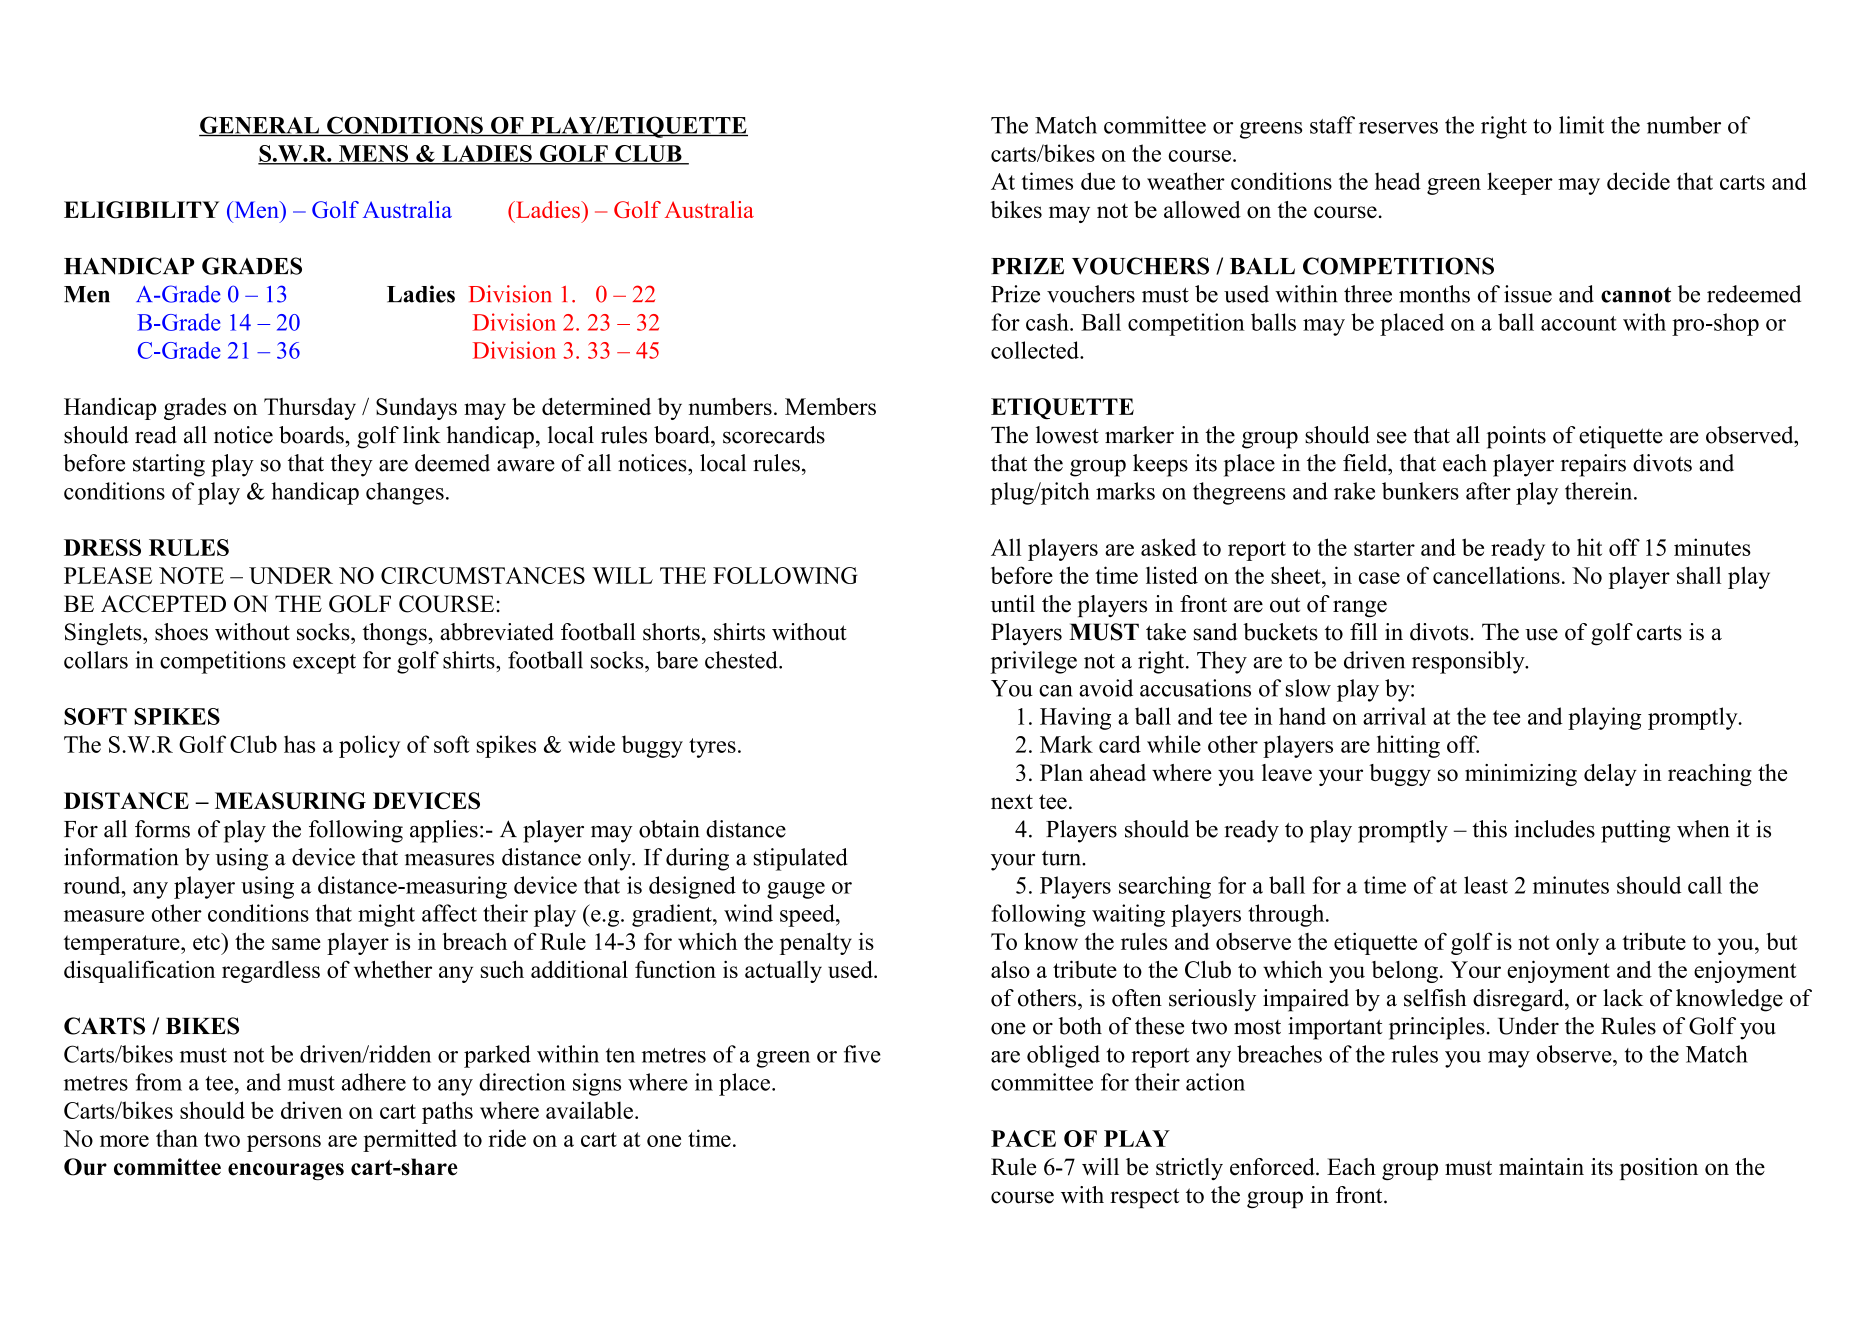  What do you see at coordinates (286, 1171) in the page?
I see `encourages` at bounding box center [286, 1171].
